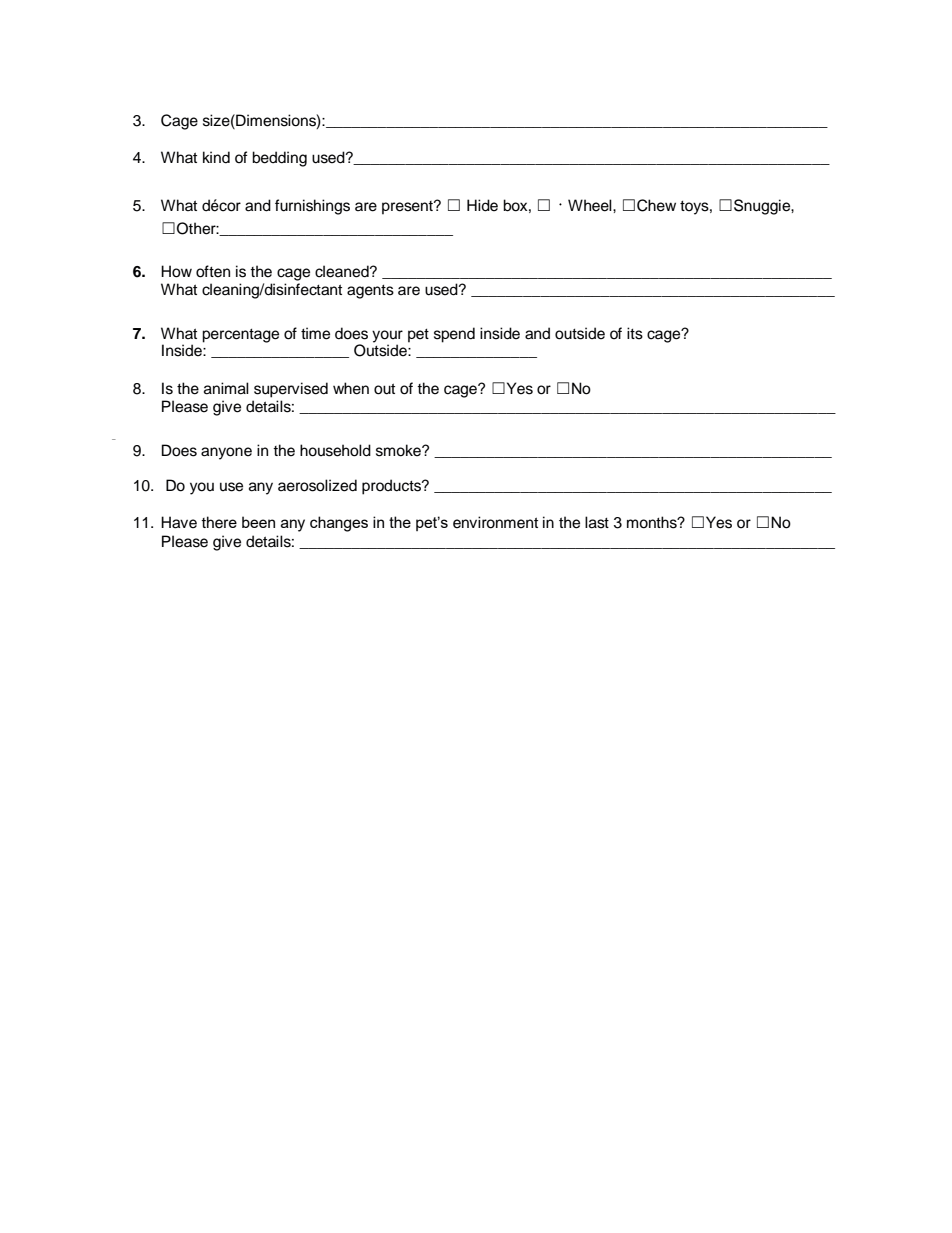 The image size is (952, 1233). What do you see at coordinates (216, 157) in the image?
I see `kind` at bounding box center [216, 157].
